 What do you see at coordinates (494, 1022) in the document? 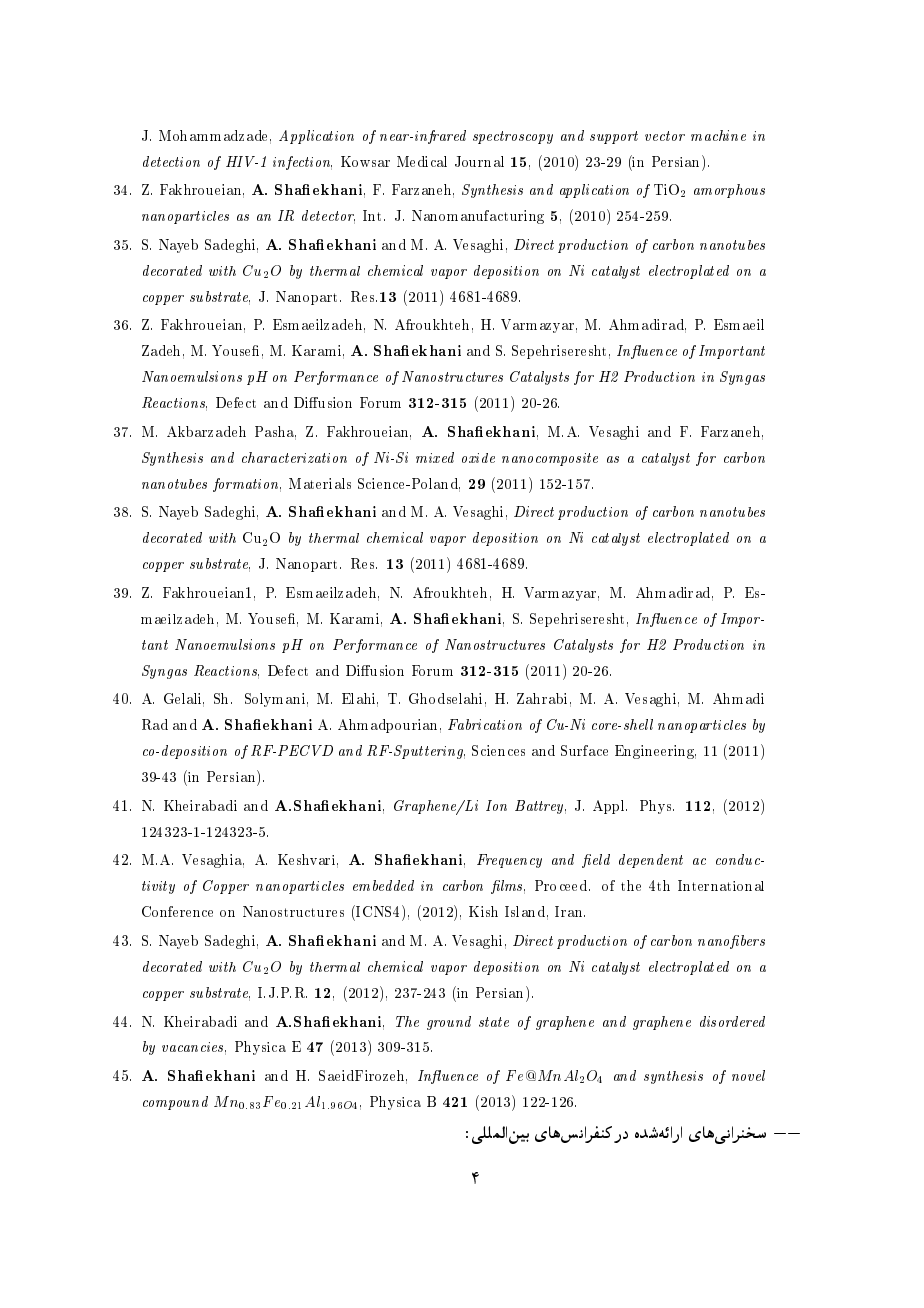
I see `state` at bounding box center [494, 1022].
